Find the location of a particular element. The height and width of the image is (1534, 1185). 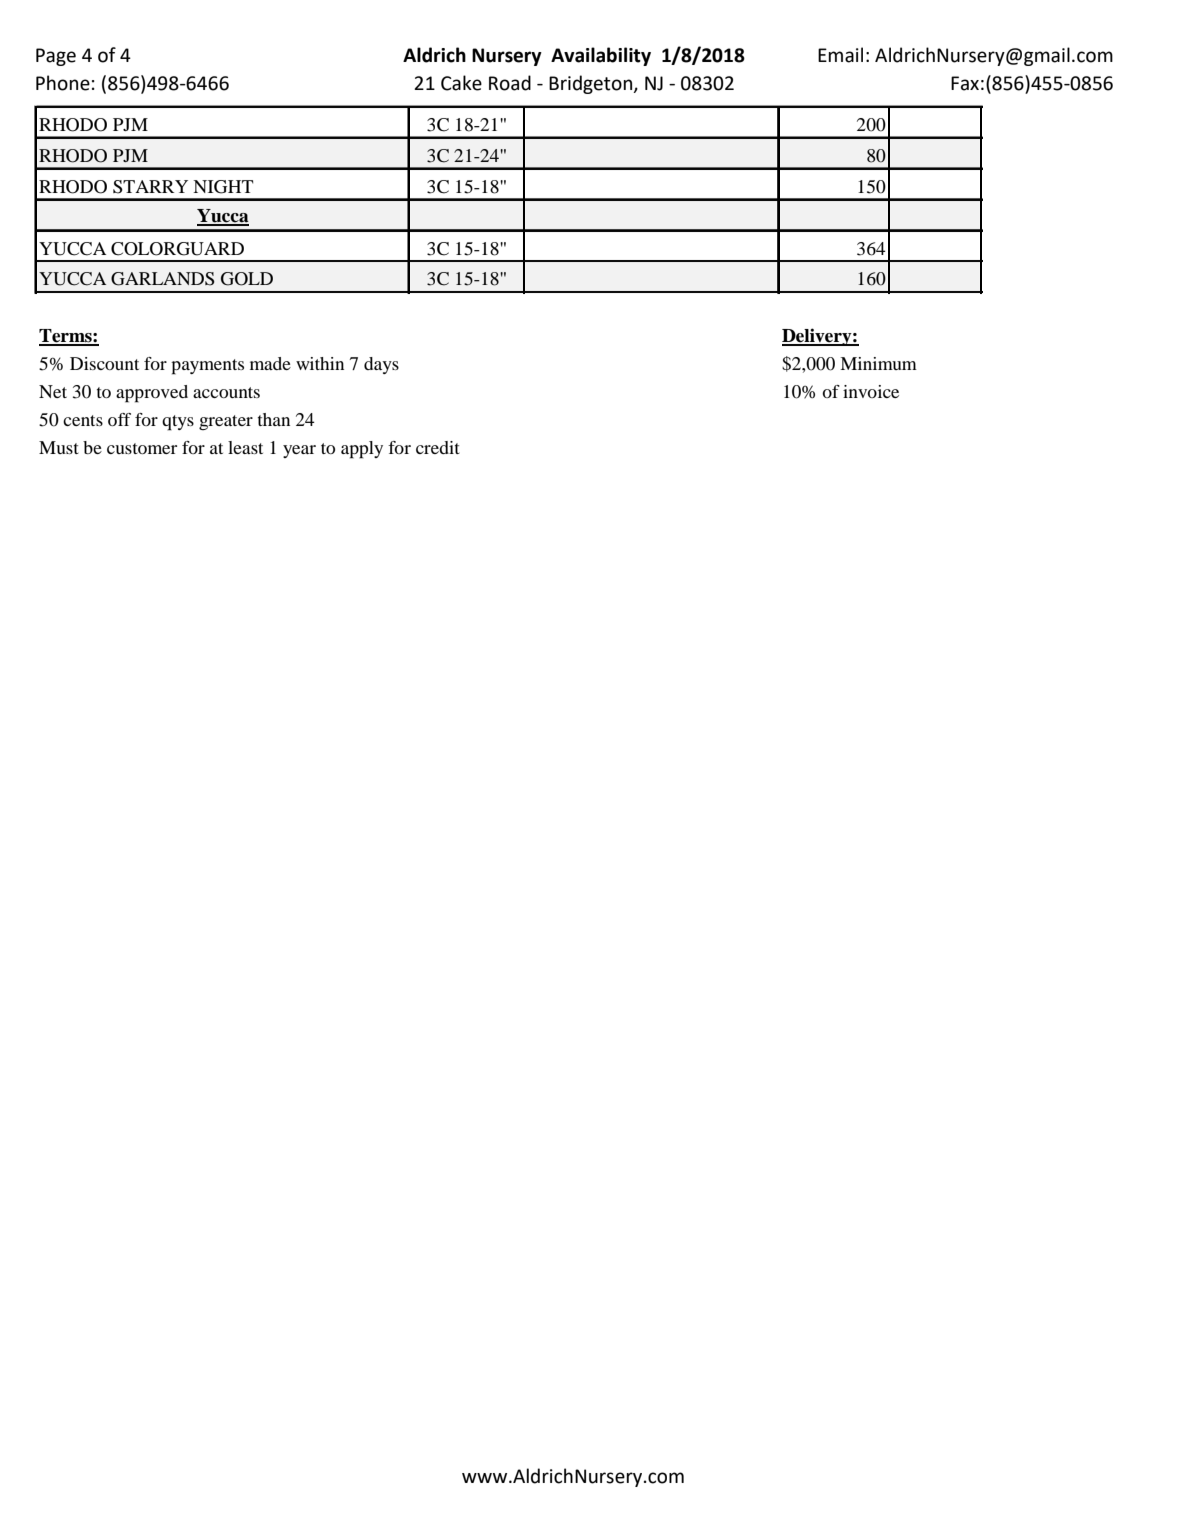

Road is located at coordinates (510, 83).
